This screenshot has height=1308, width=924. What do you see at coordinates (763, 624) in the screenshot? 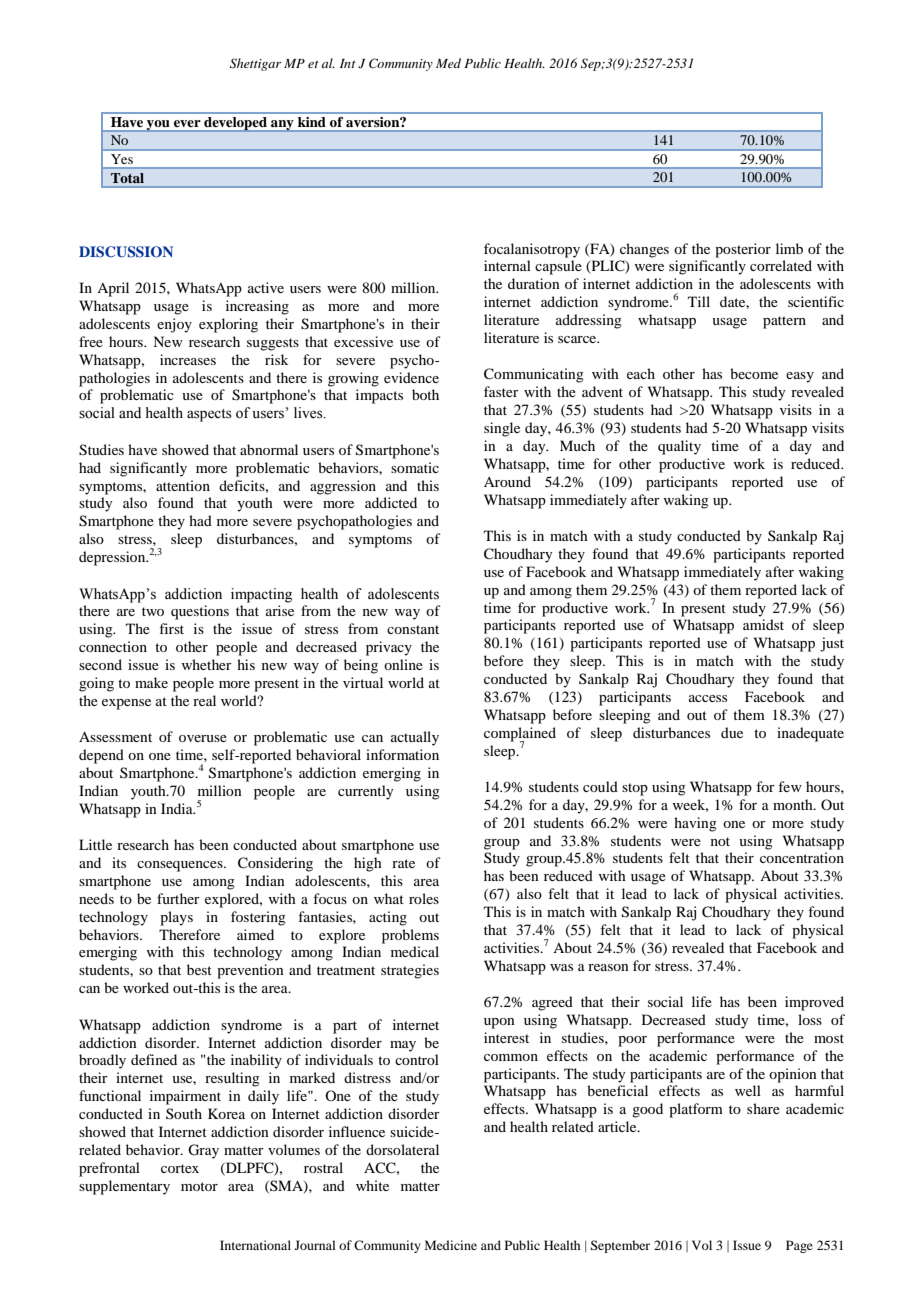
I see `amidst` at bounding box center [763, 624].
